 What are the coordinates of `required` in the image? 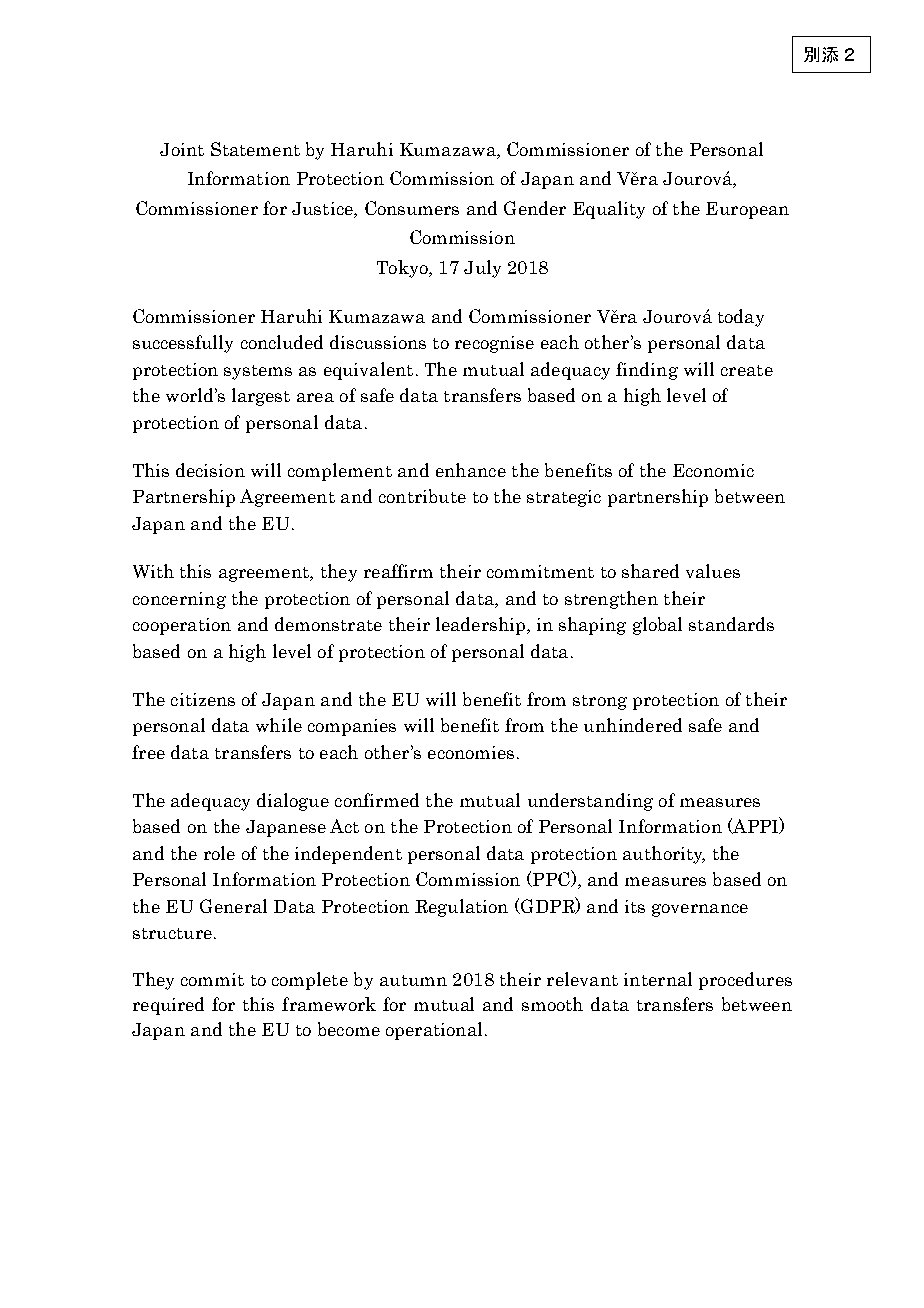 It's located at (168, 1006).
